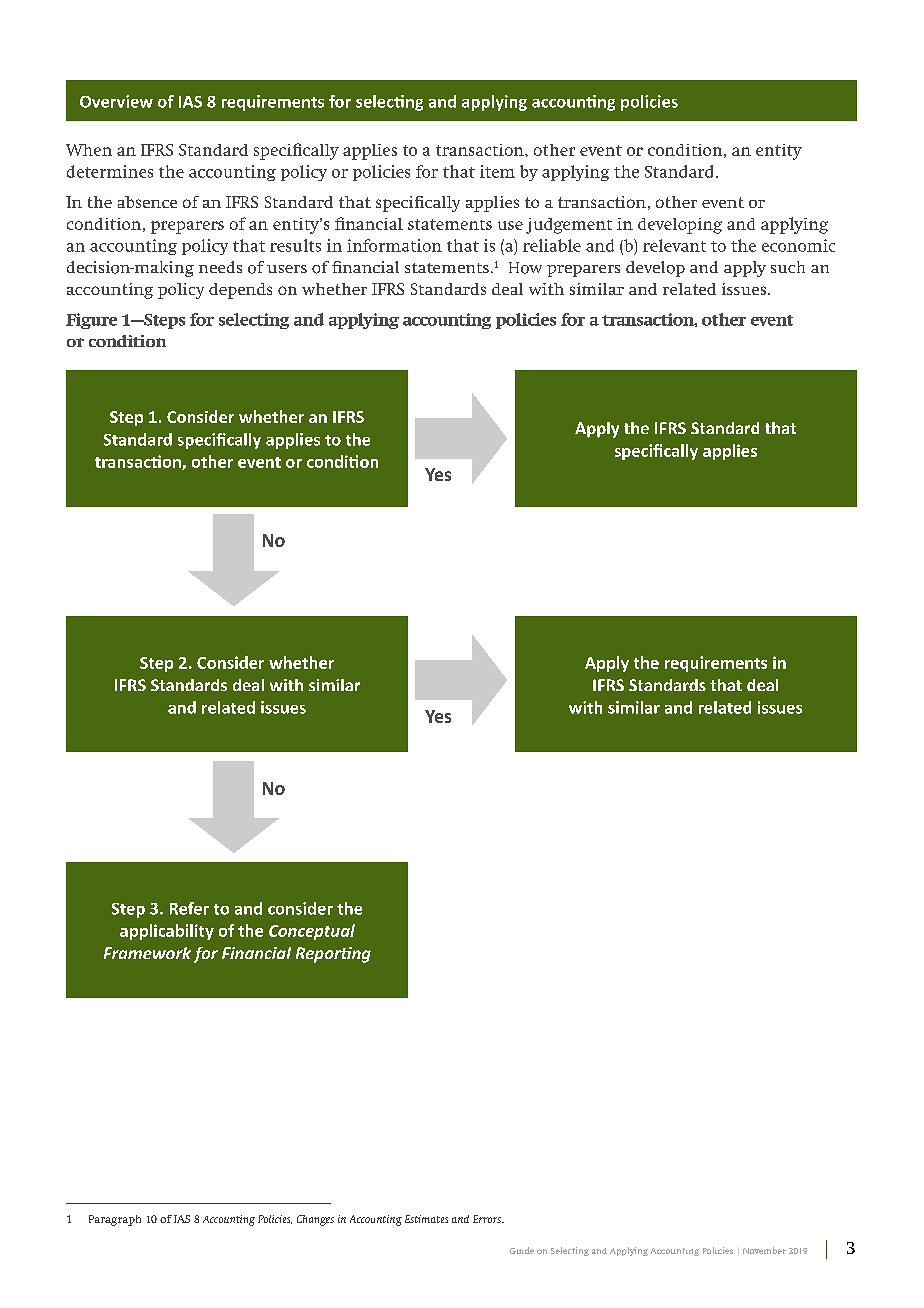 The image size is (924, 1308). What do you see at coordinates (497, 171) in the screenshot?
I see `item` at bounding box center [497, 171].
